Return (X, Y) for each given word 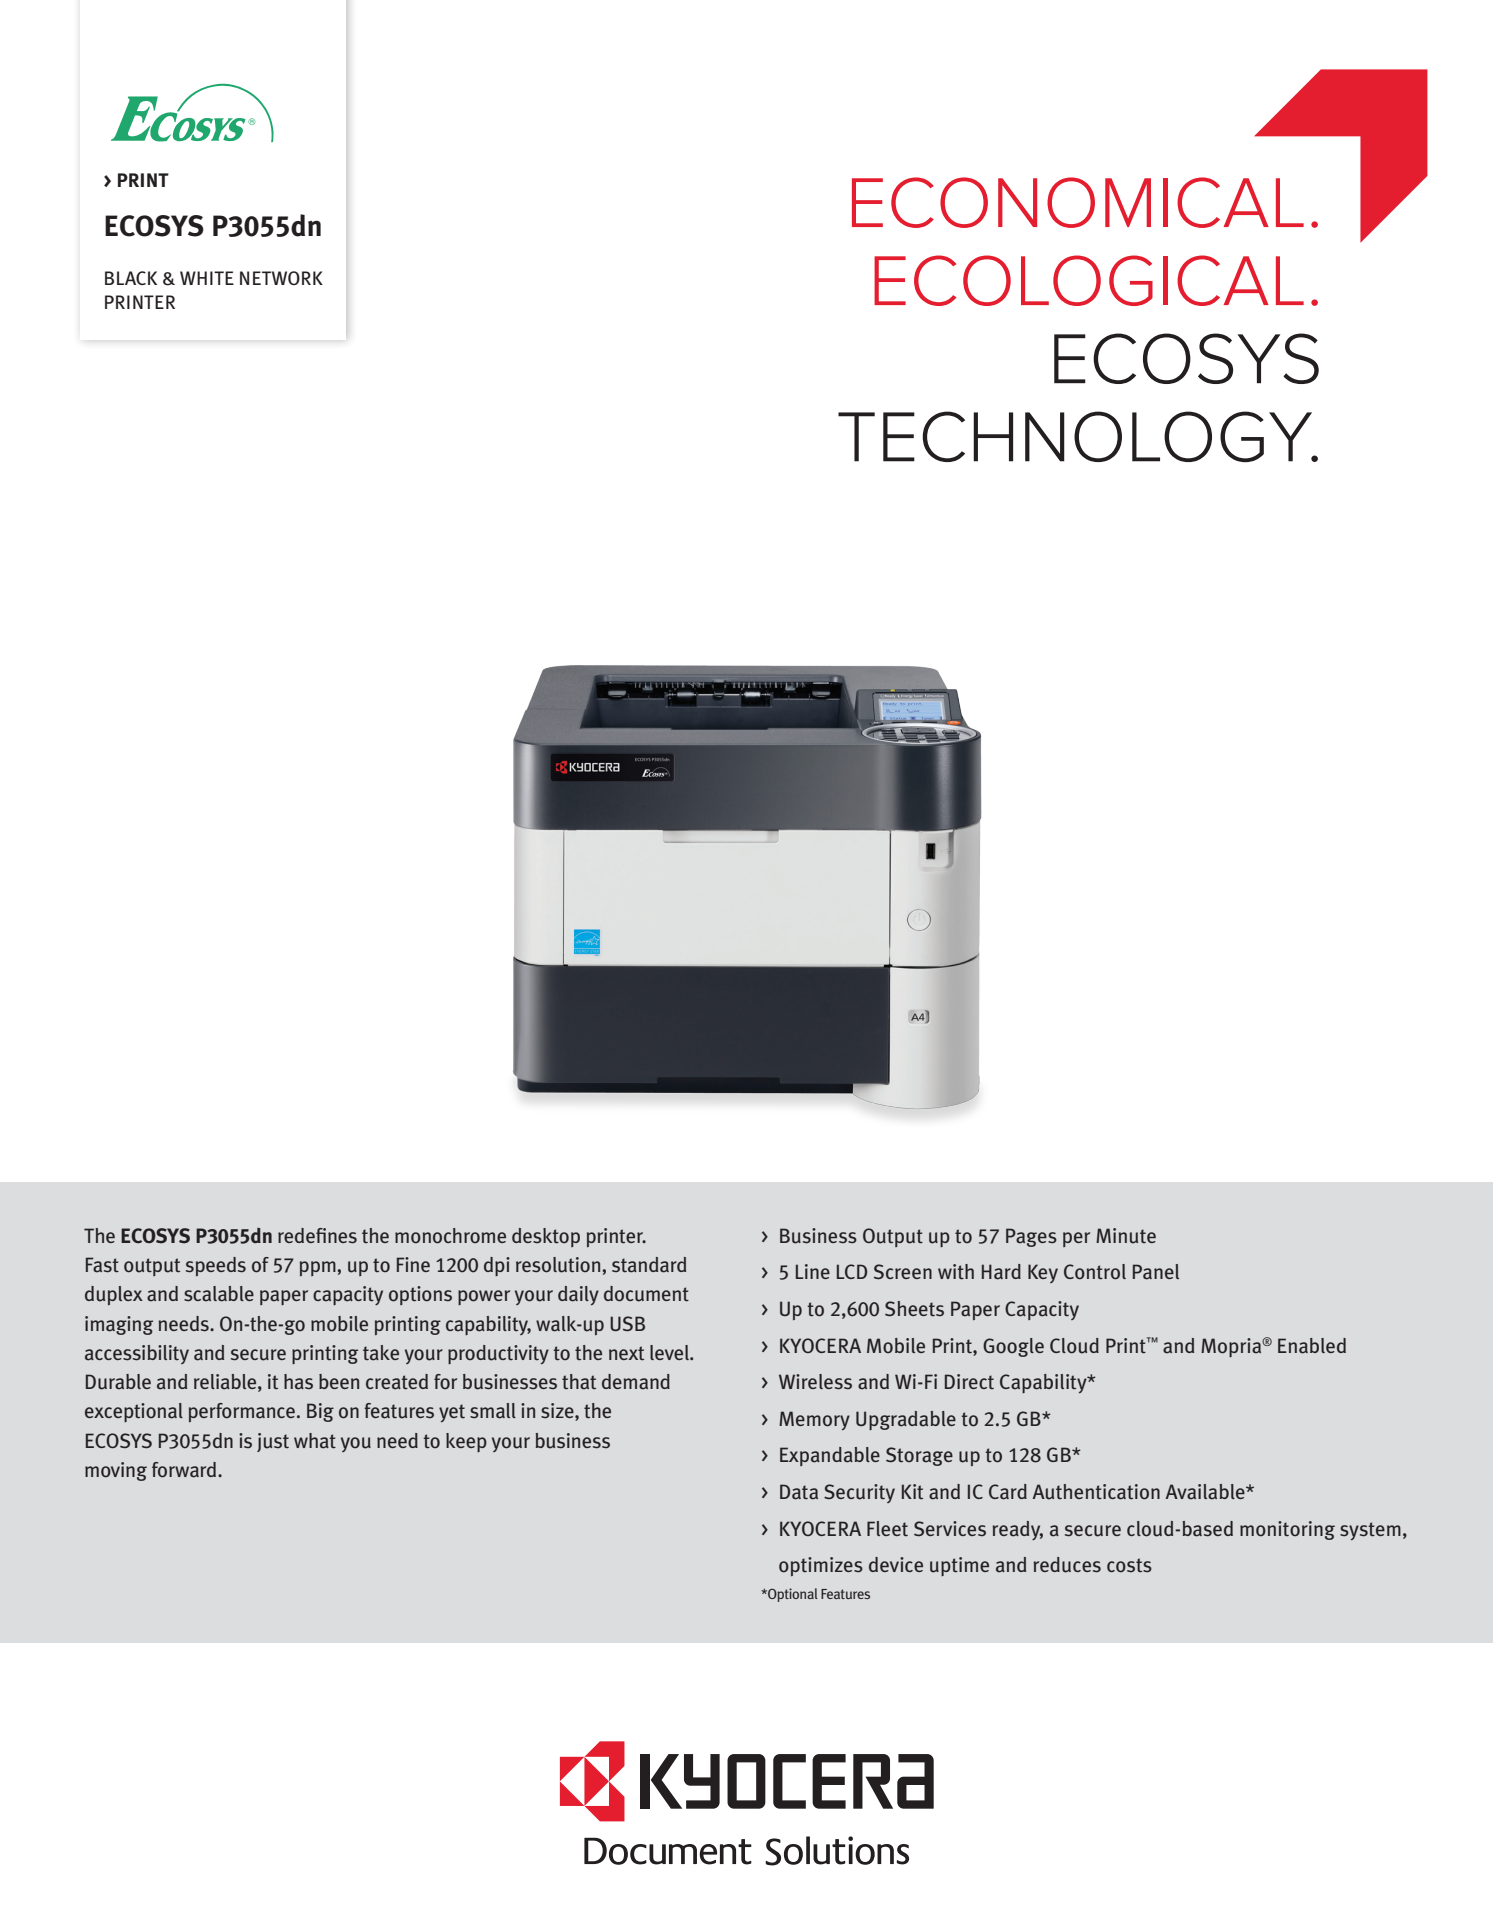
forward (185, 1470)
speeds (216, 1266)
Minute (1126, 1236)
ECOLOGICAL (1089, 280)
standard (649, 1265)
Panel (1156, 1272)
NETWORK (281, 278)
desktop (546, 1237)
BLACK (131, 278)
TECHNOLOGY (1076, 436)
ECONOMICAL (1078, 202)
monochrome (450, 1236)
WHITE (207, 278)
